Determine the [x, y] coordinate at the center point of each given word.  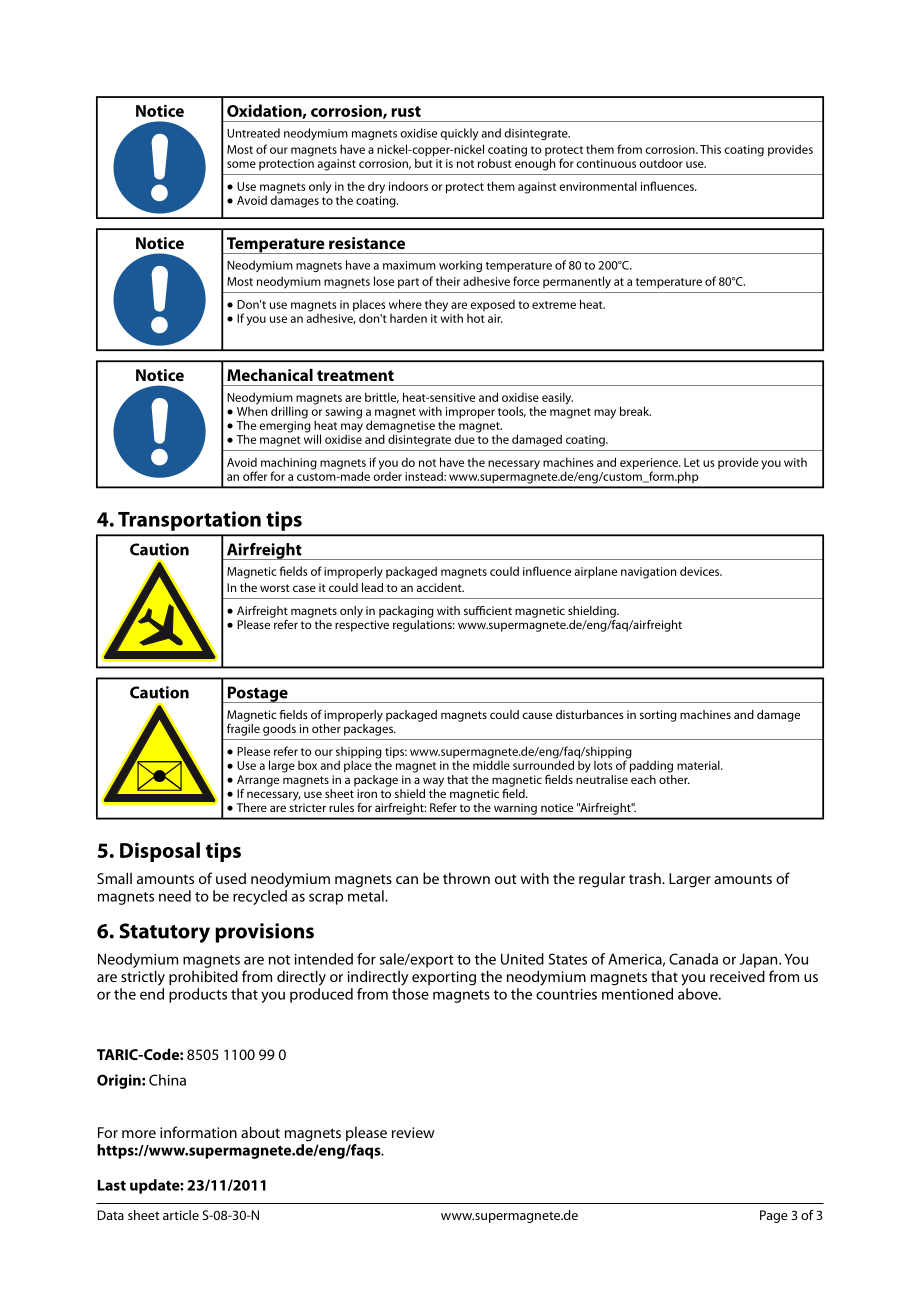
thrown [466, 878]
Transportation [189, 521]
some [241, 164]
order [387, 475]
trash [646, 878]
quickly [459, 134]
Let [692, 462]
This [710, 149]
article [181, 1215]
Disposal [160, 852]
